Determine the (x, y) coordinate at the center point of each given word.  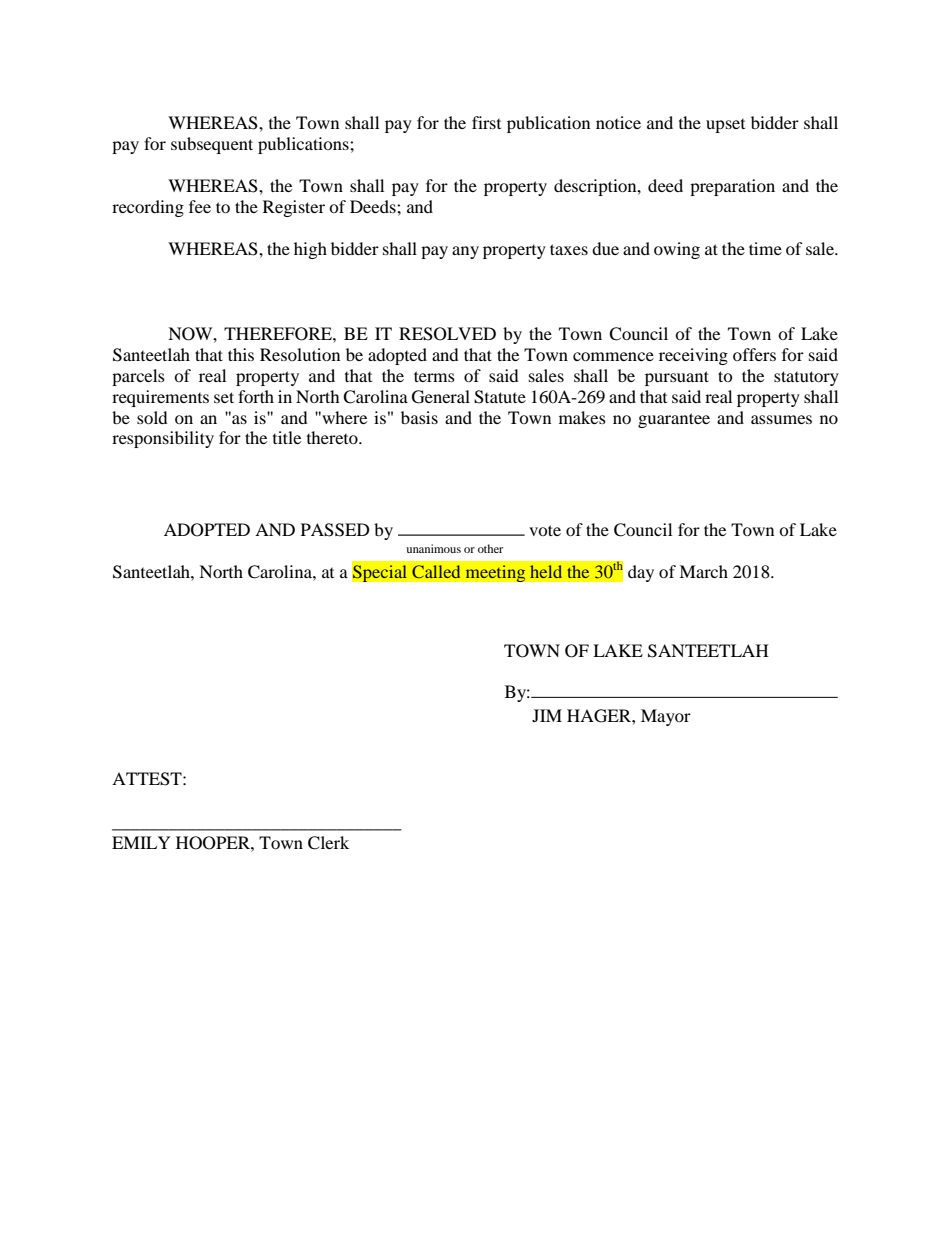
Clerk (328, 843)
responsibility (163, 439)
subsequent (212, 145)
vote (545, 530)
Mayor (666, 717)
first (486, 122)
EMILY (141, 842)
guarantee (674, 420)
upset (725, 126)
